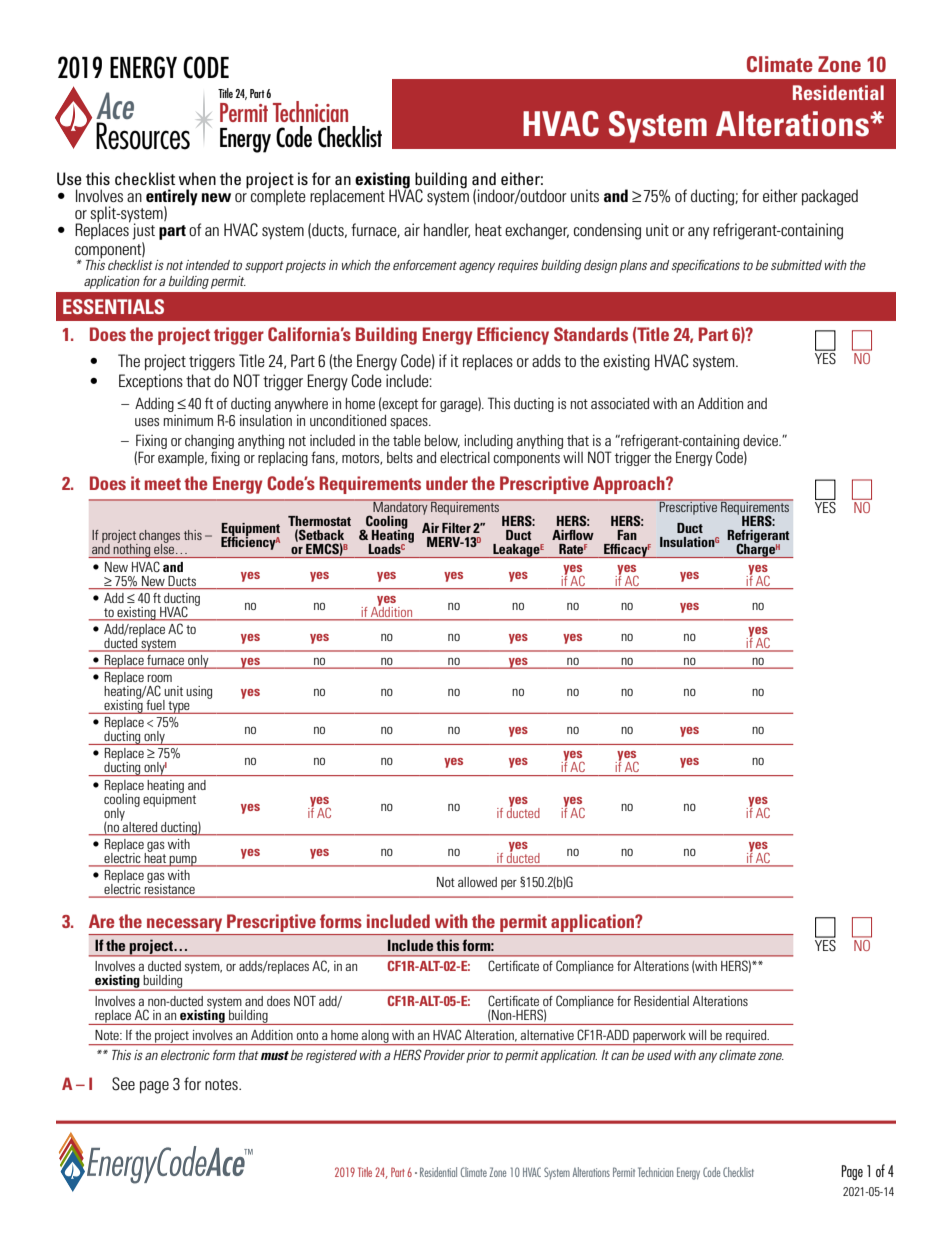 The width and height of the screenshot is (952, 1233). Describe the element at coordinates (456, 528) in the screenshot. I see `Filter` at that location.
